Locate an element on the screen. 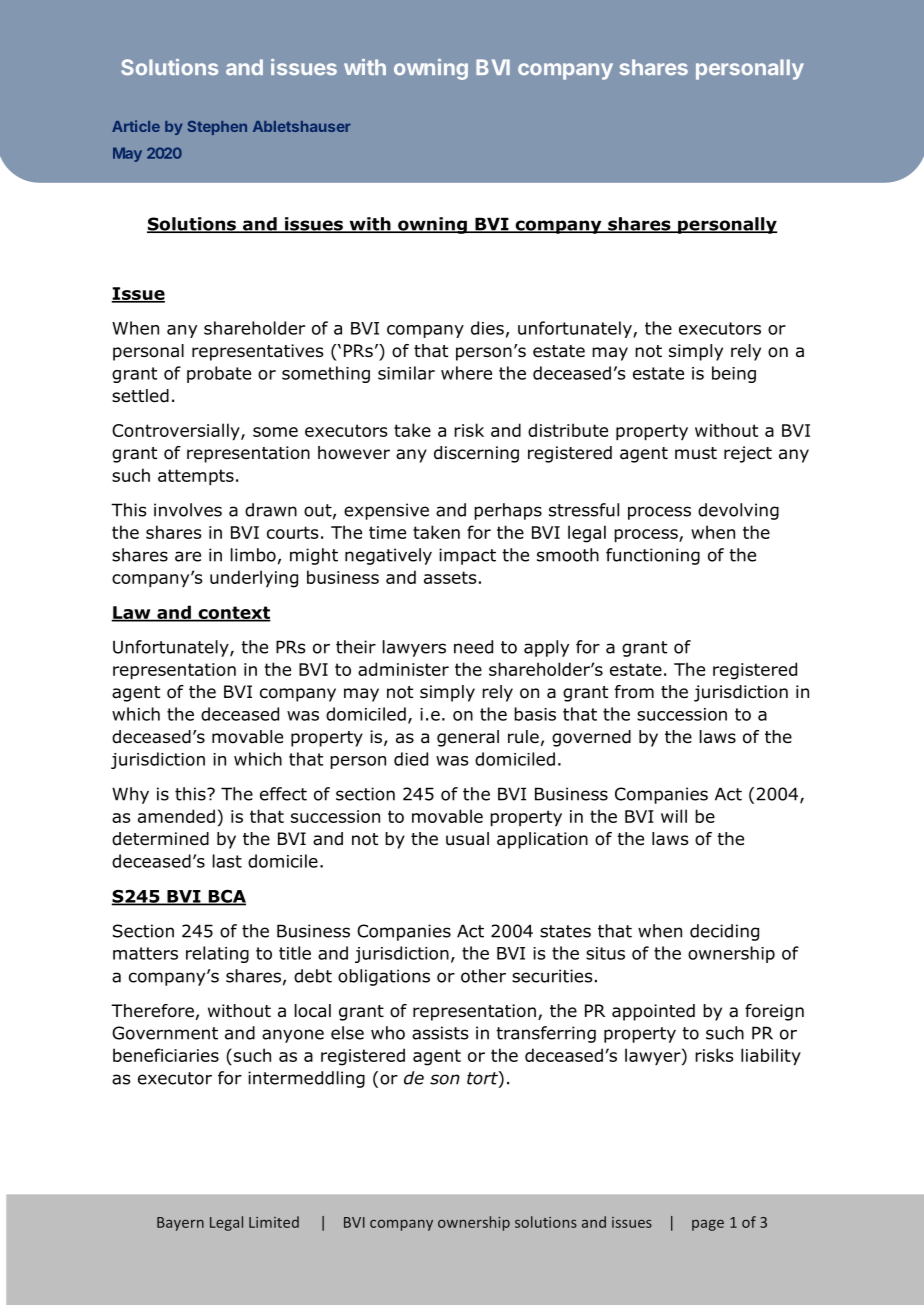 The image size is (924, 1308). Controversially is located at coordinates (177, 432).
